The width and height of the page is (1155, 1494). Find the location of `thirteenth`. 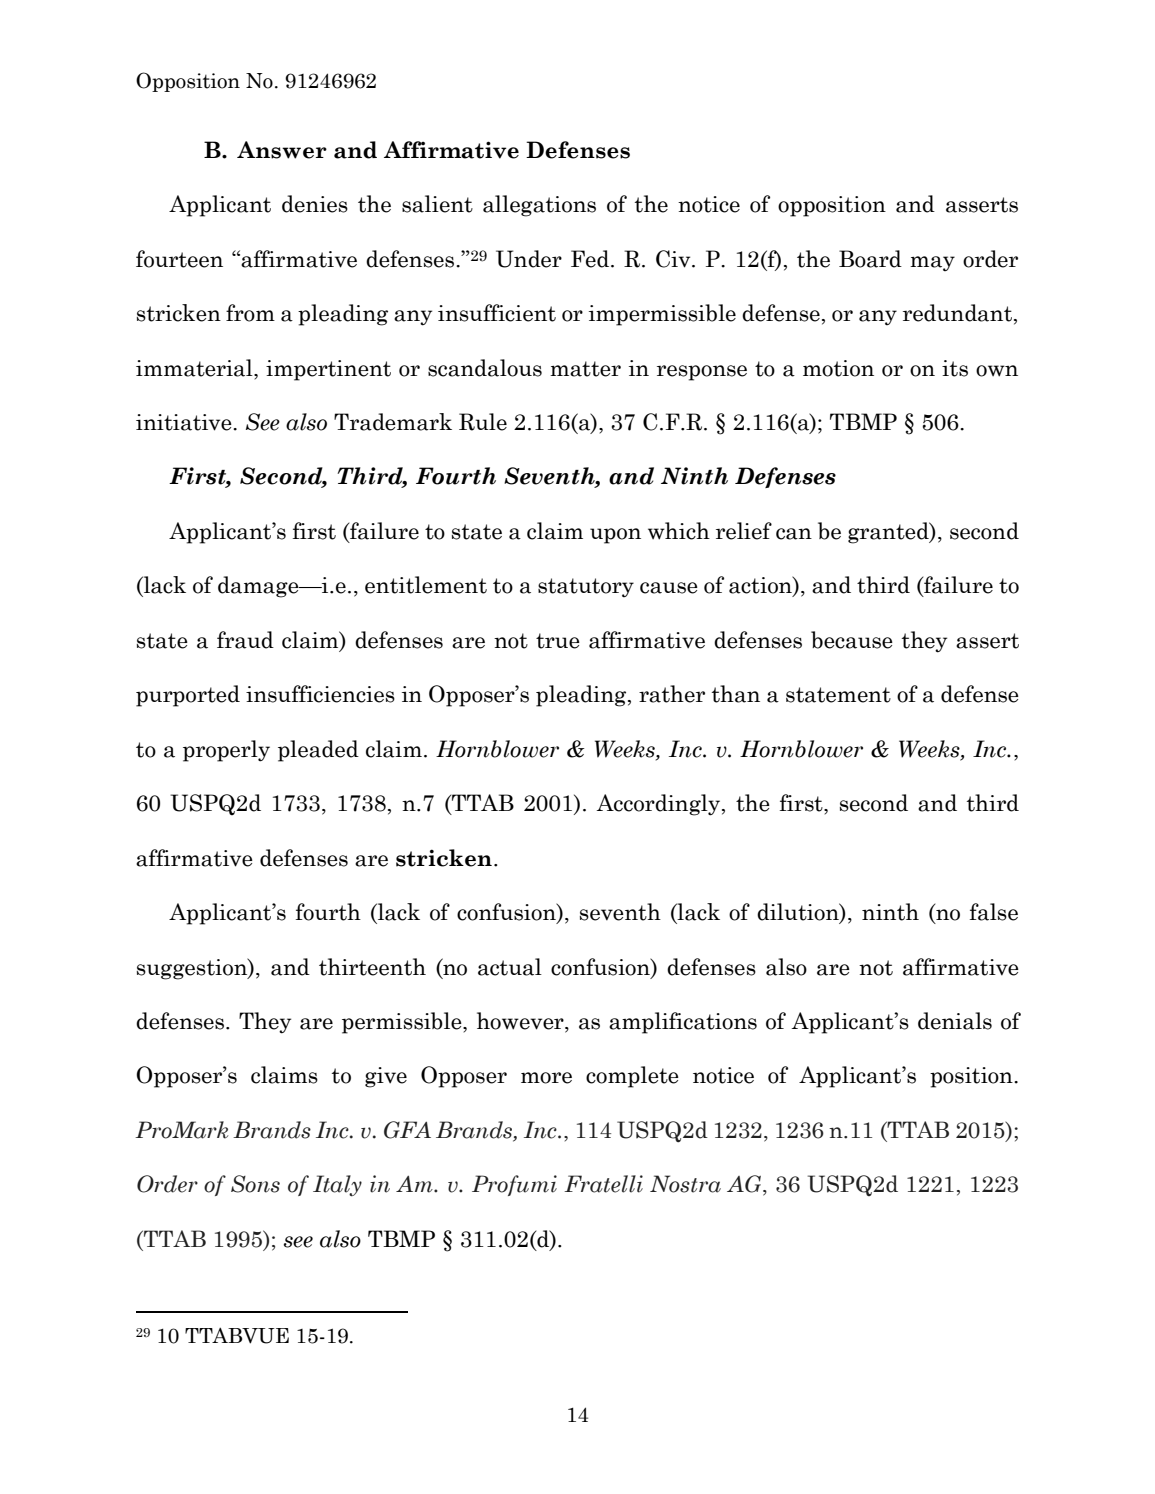

thirteenth is located at coordinates (372, 967).
